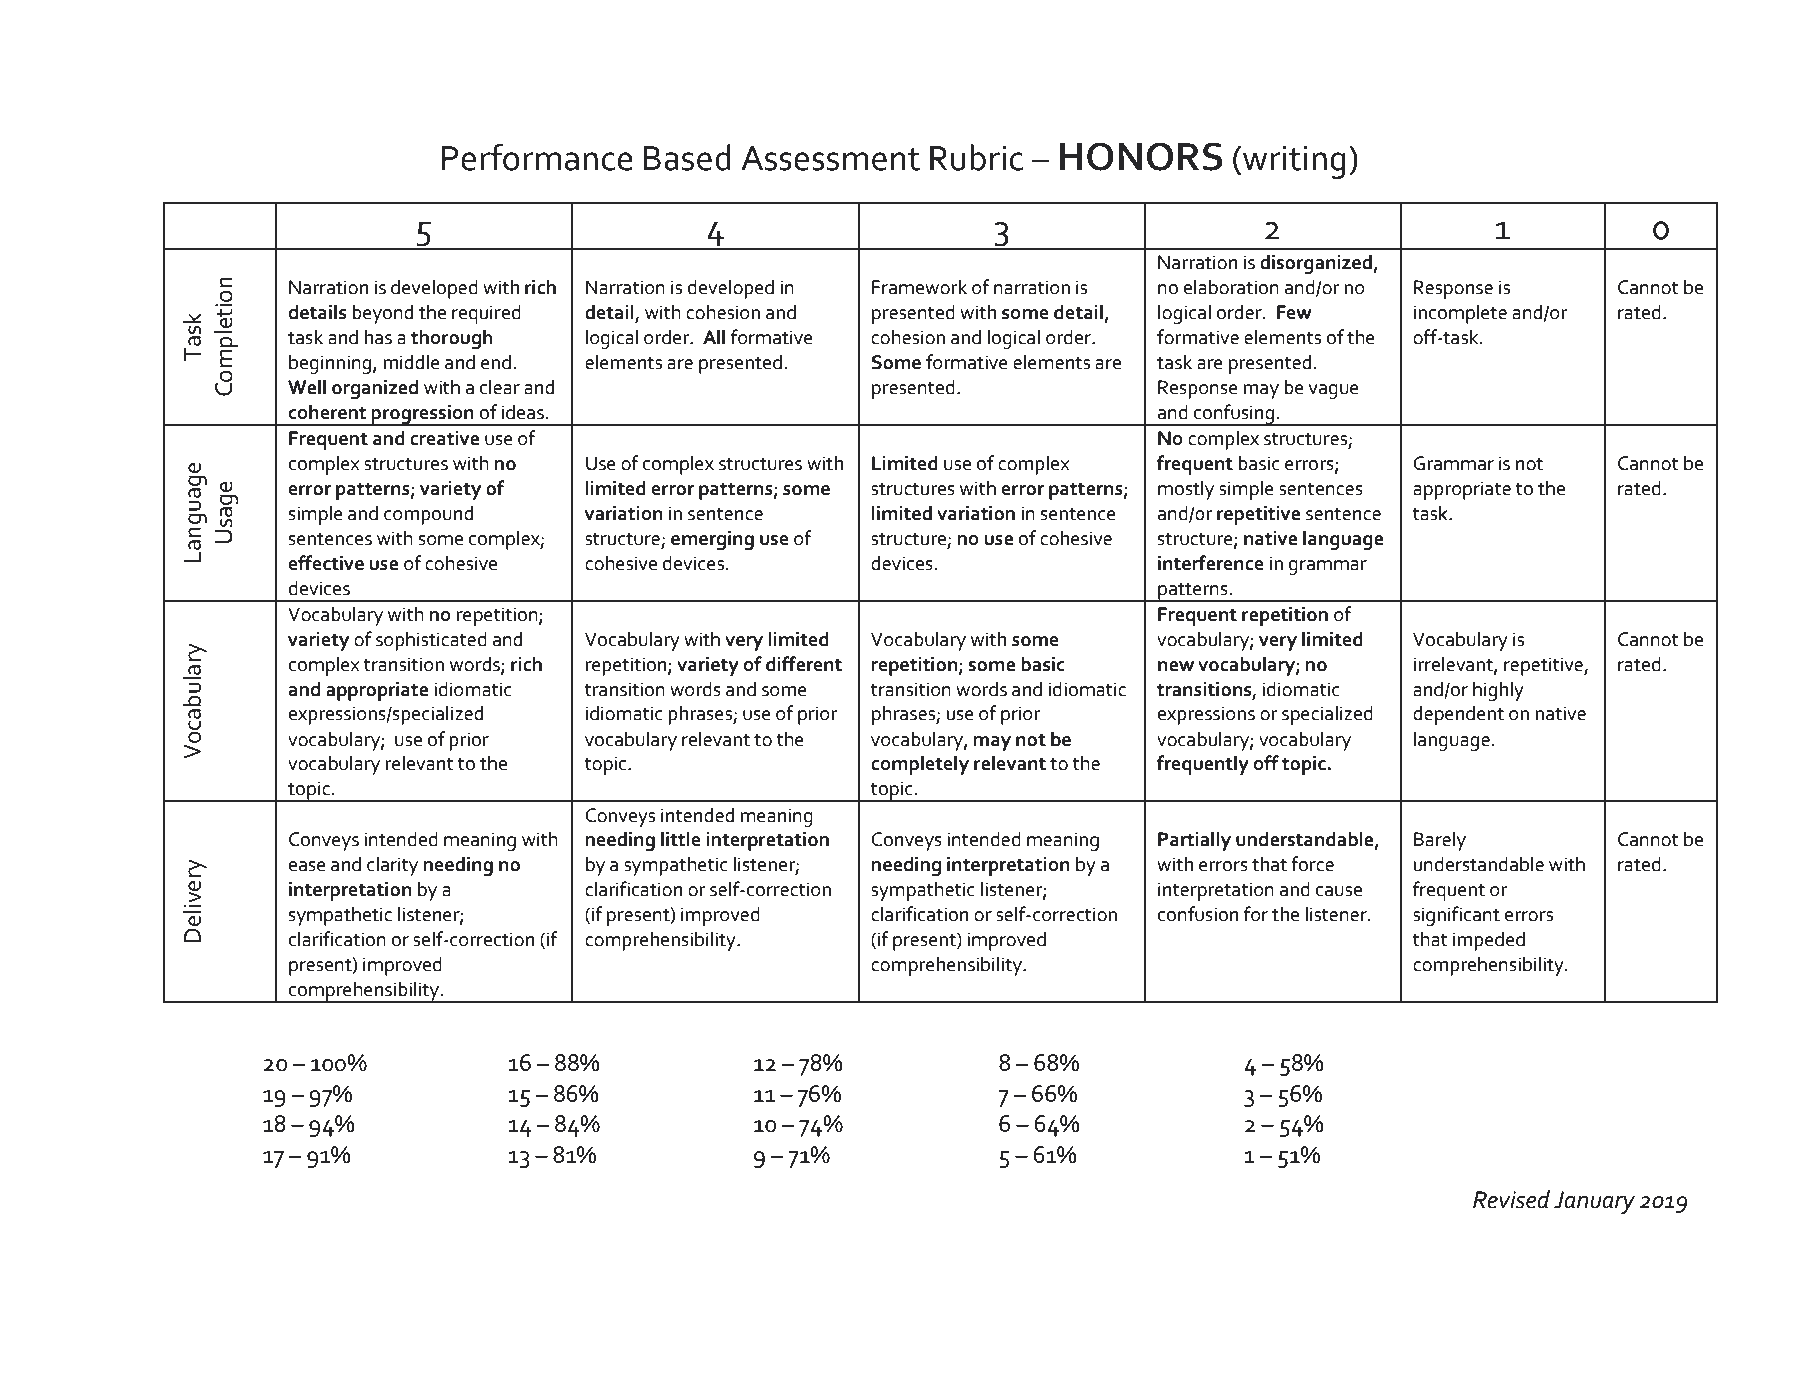 This image has height=1390, width=1799. Describe the element at coordinates (307, 866) in the image. I see `ease` at that location.
